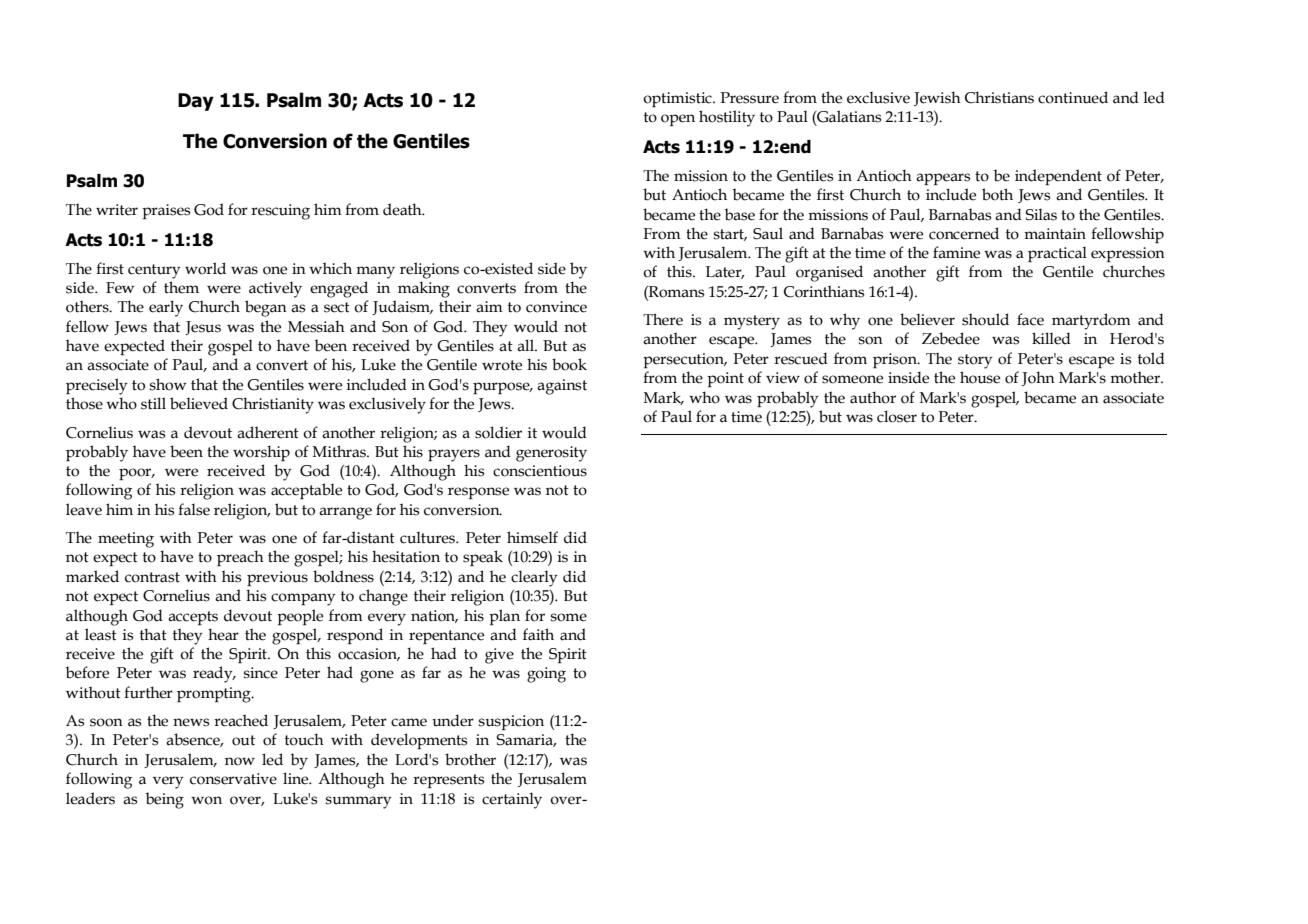 Image resolution: width=1308 pixels, height=924 pixels. What do you see at coordinates (546, 675) in the screenshot?
I see `going` at bounding box center [546, 675].
